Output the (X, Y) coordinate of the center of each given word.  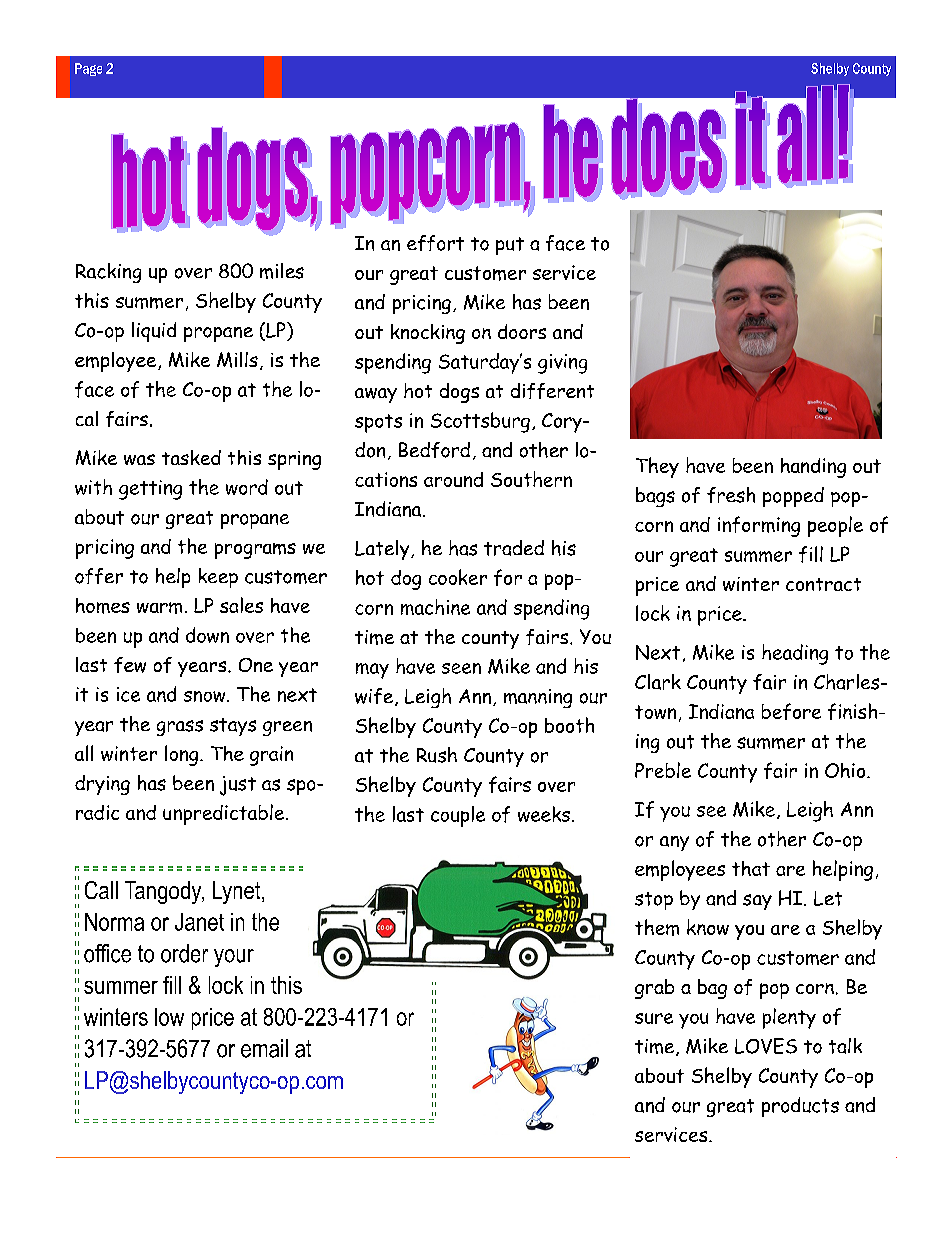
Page (88, 69)
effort (435, 243)
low (169, 1017)
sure (654, 1018)
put (510, 246)
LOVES (766, 1046)
